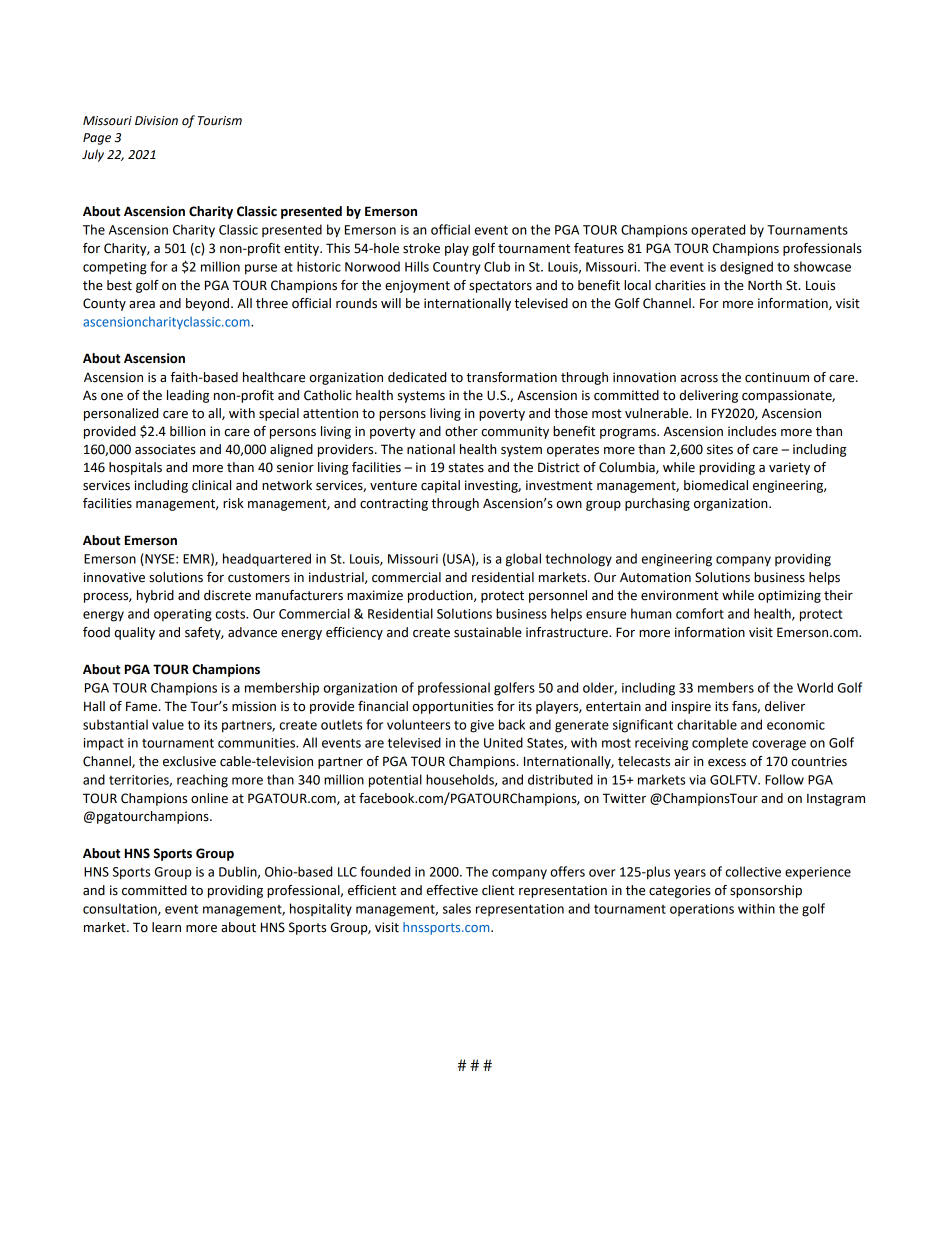 The image size is (952, 1233). What do you see at coordinates (188, 396) in the screenshot?
I see `leading` at bounding box center [188, 396].
